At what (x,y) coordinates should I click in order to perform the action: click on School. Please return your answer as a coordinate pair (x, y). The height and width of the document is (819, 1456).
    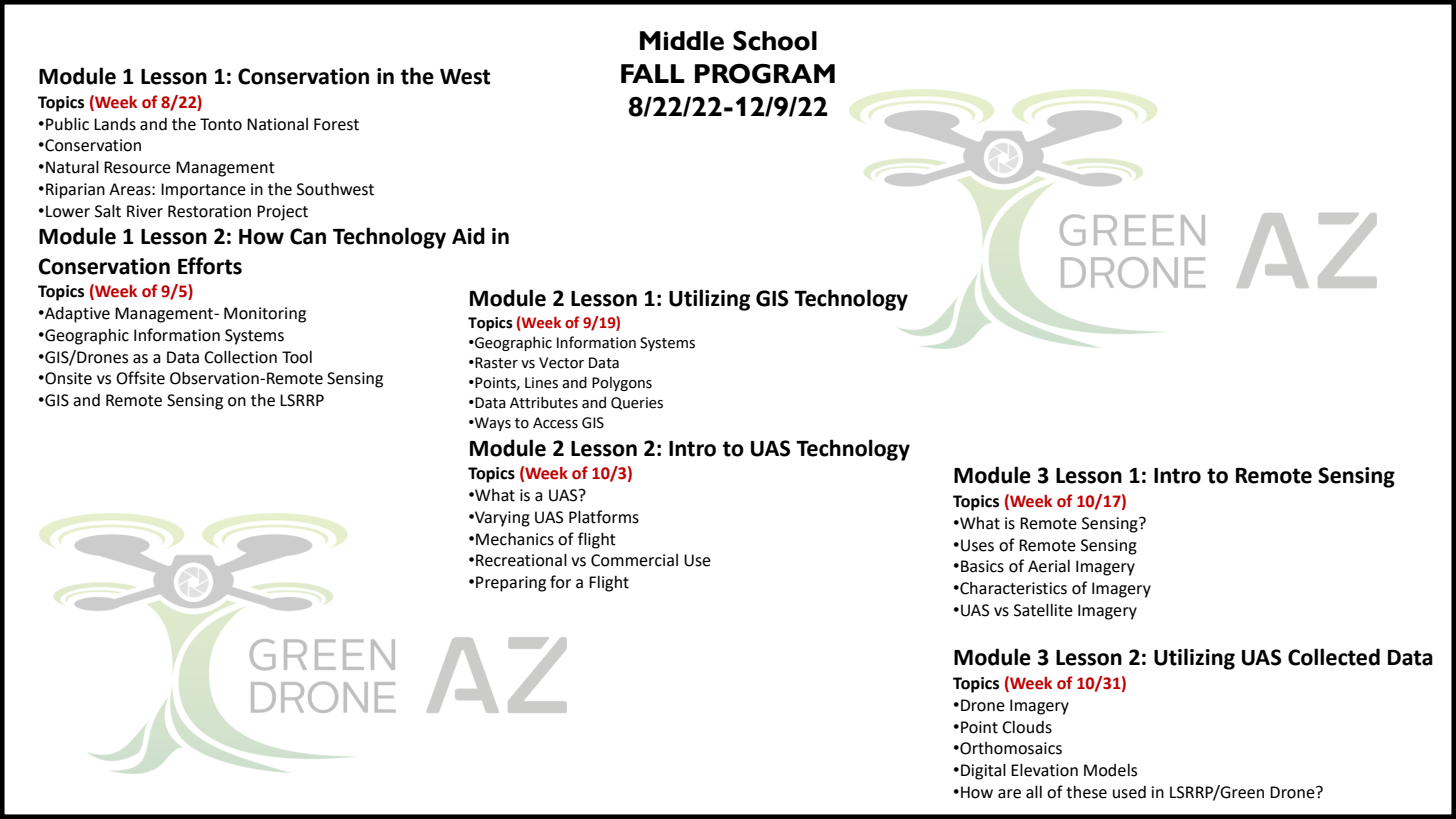
    Looking at the image, I should click on (775, 41).
